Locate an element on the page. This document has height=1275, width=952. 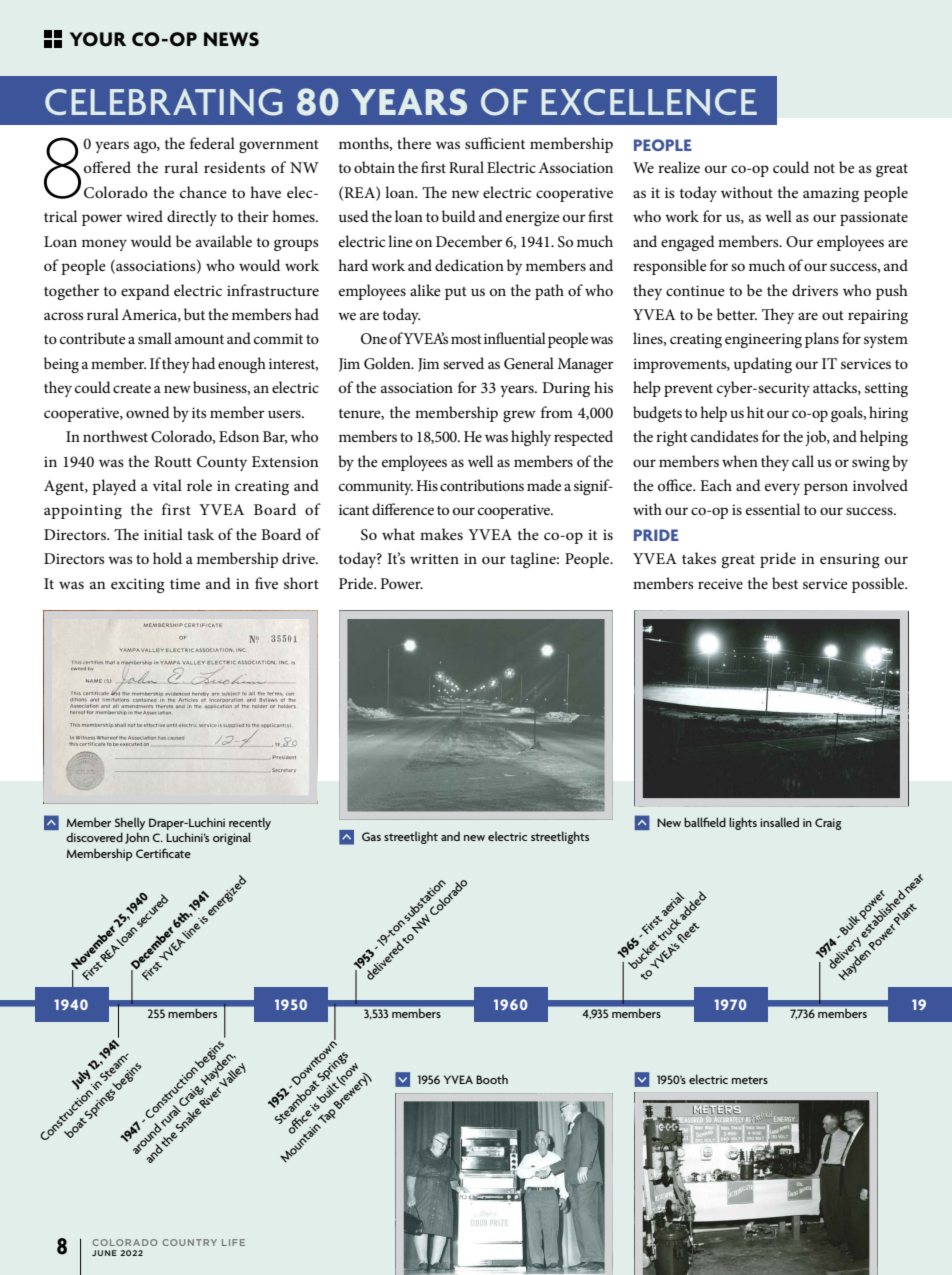
sufficient is located at coordinates (495, 143).
